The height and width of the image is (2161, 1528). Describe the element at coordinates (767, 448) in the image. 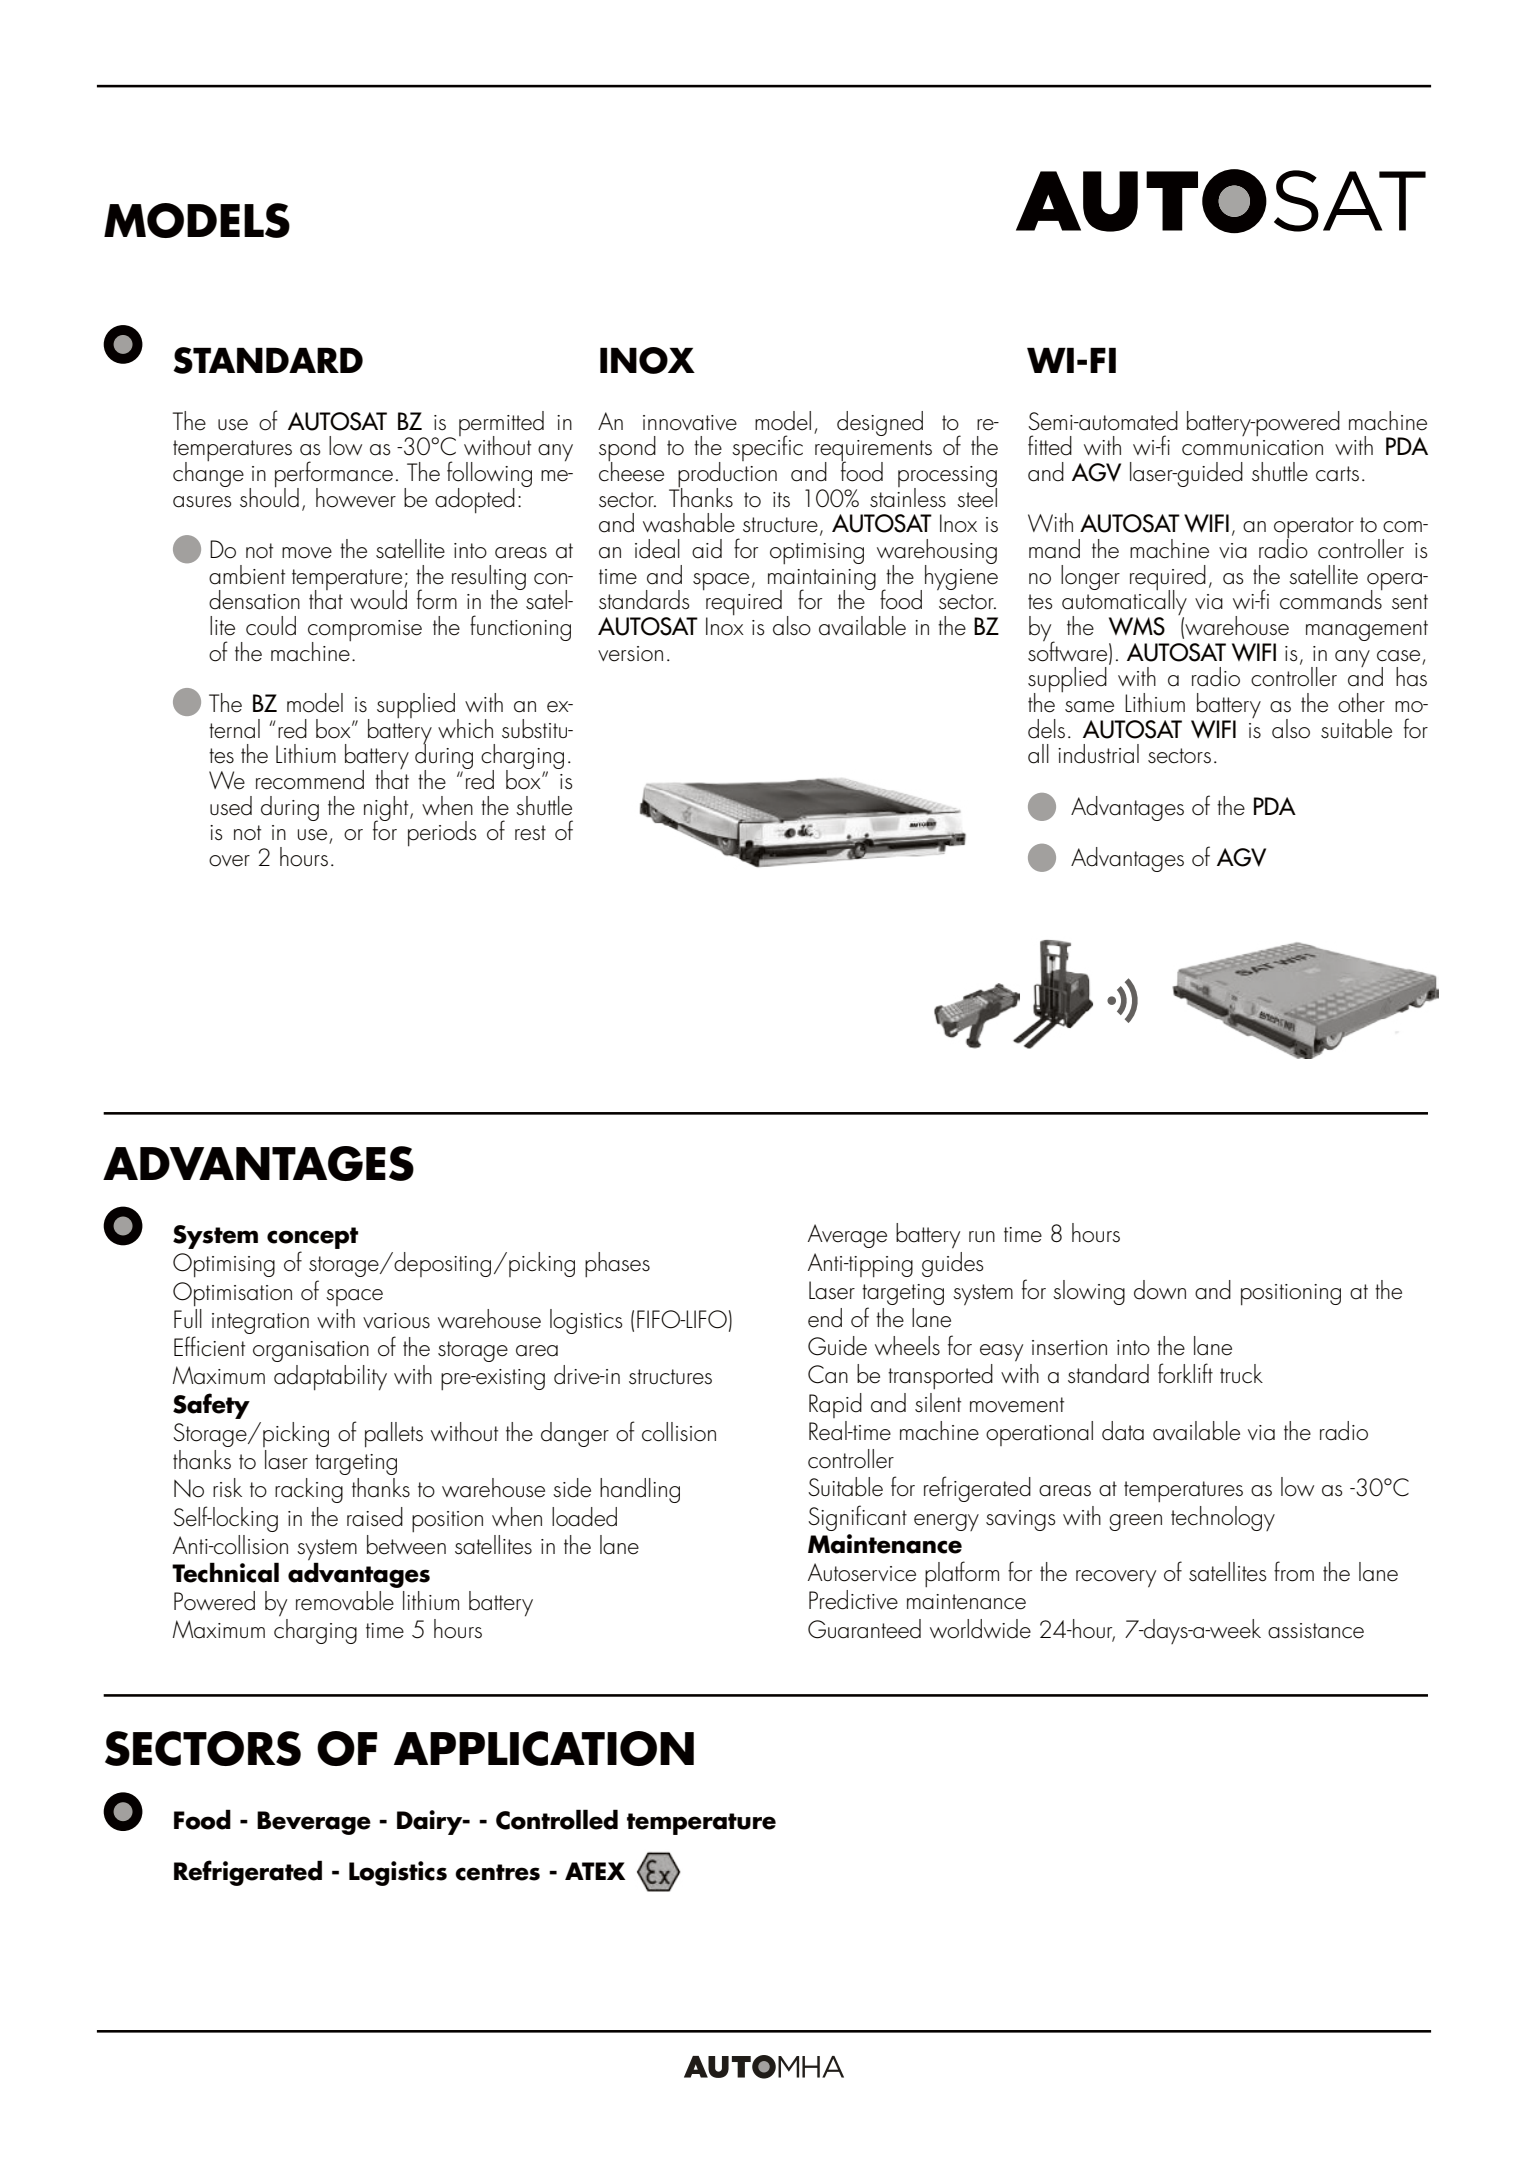

I see `specific` at that location.
